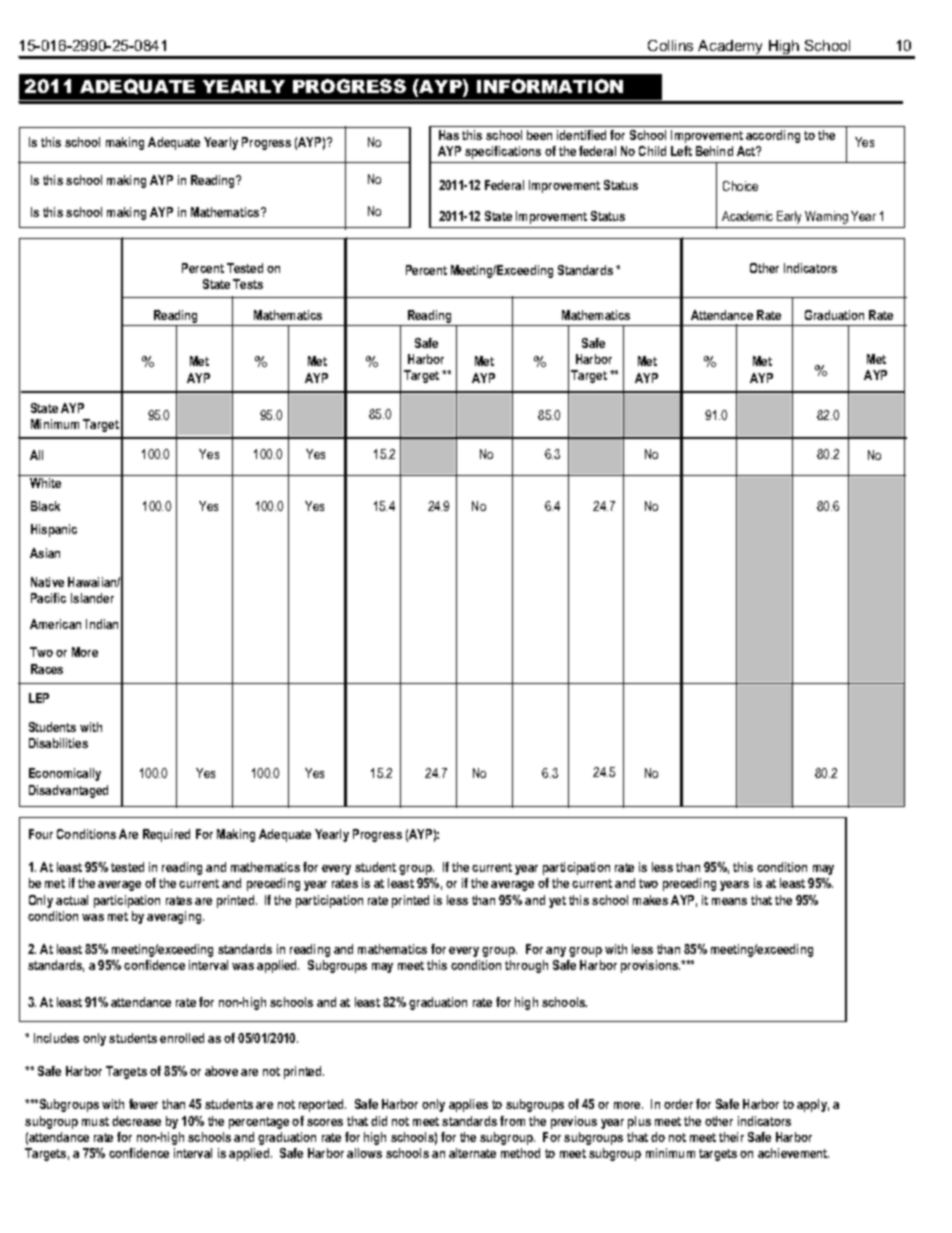 This image has width=952, height=1233. I want to click on White, so click(45, 483).
